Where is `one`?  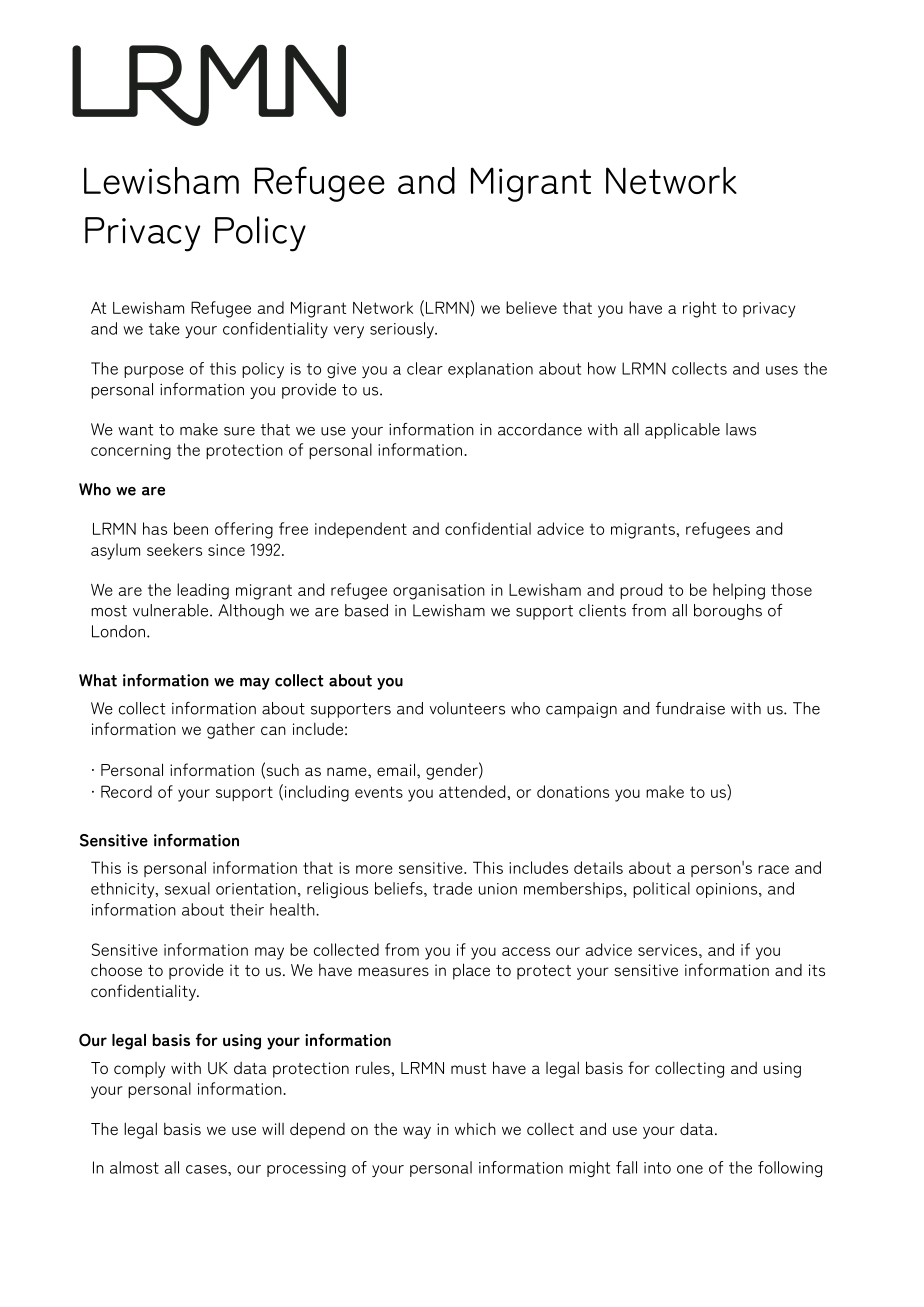 one is located at coordinates (690, 1169).
